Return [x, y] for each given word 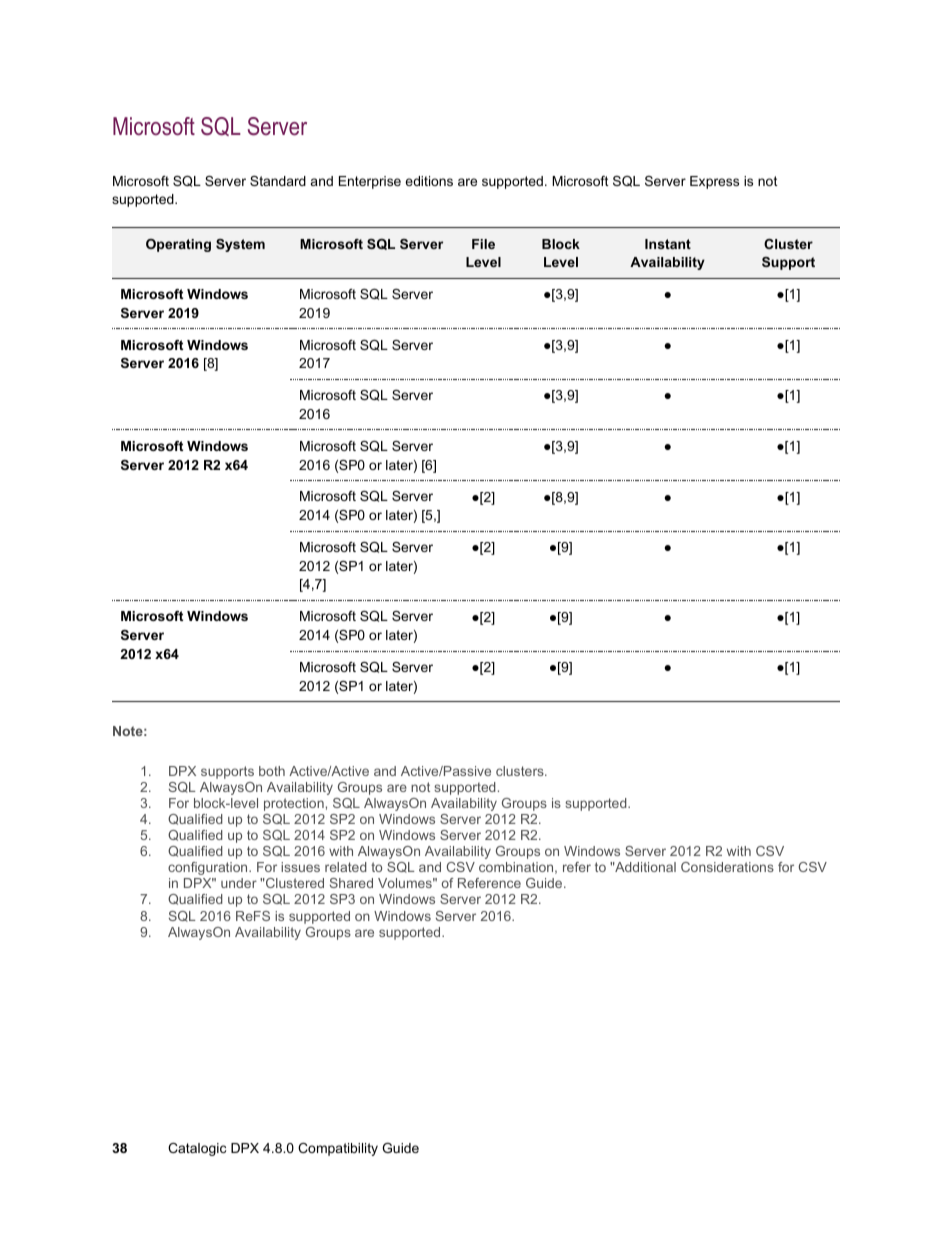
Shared [351, 883]
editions [429, 181]
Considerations [727, 867]
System [240, 245]
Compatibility [338, 1149]
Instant [668, 244]
